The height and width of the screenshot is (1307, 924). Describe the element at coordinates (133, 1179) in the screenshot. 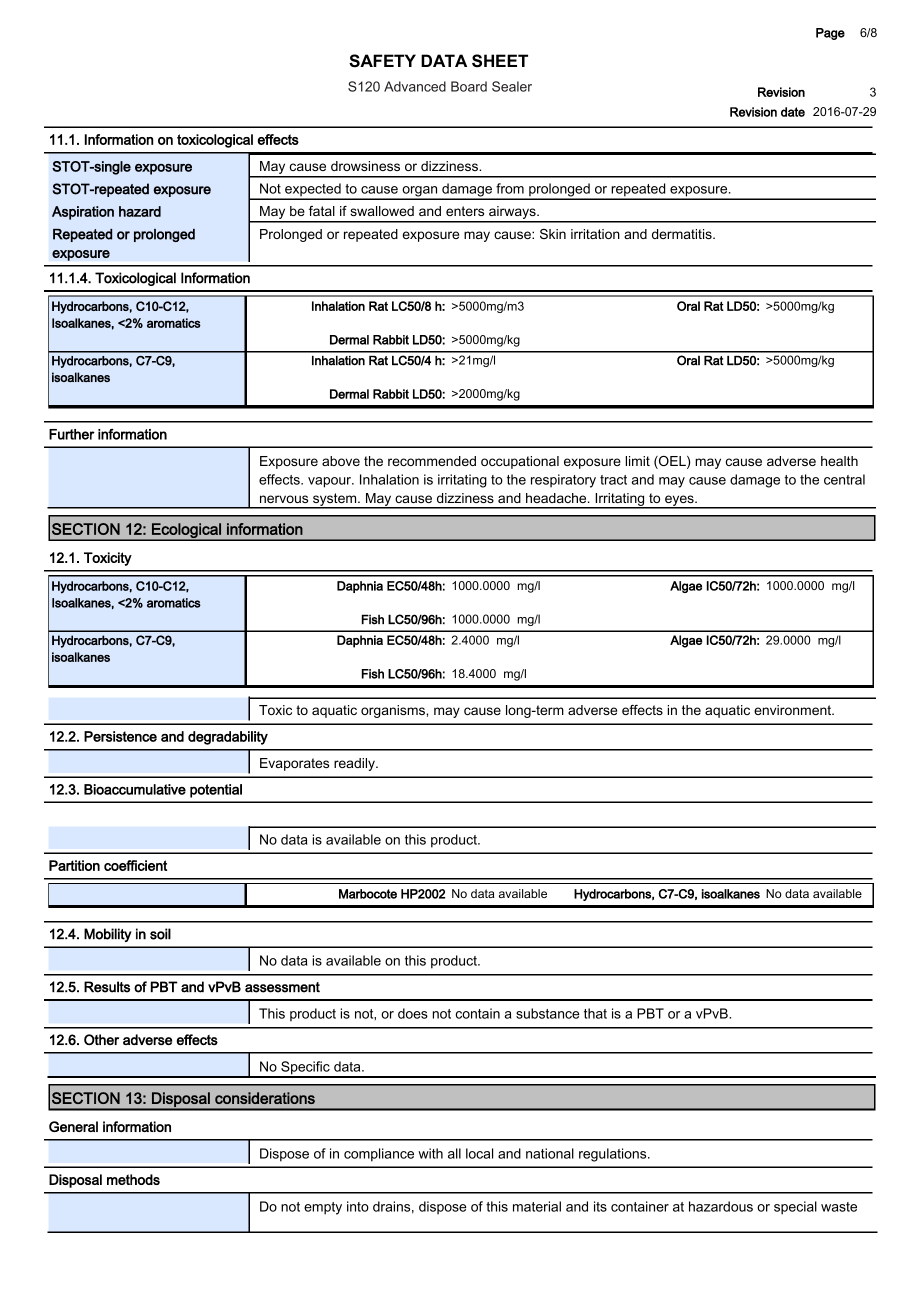

I see `methods` at that location.
